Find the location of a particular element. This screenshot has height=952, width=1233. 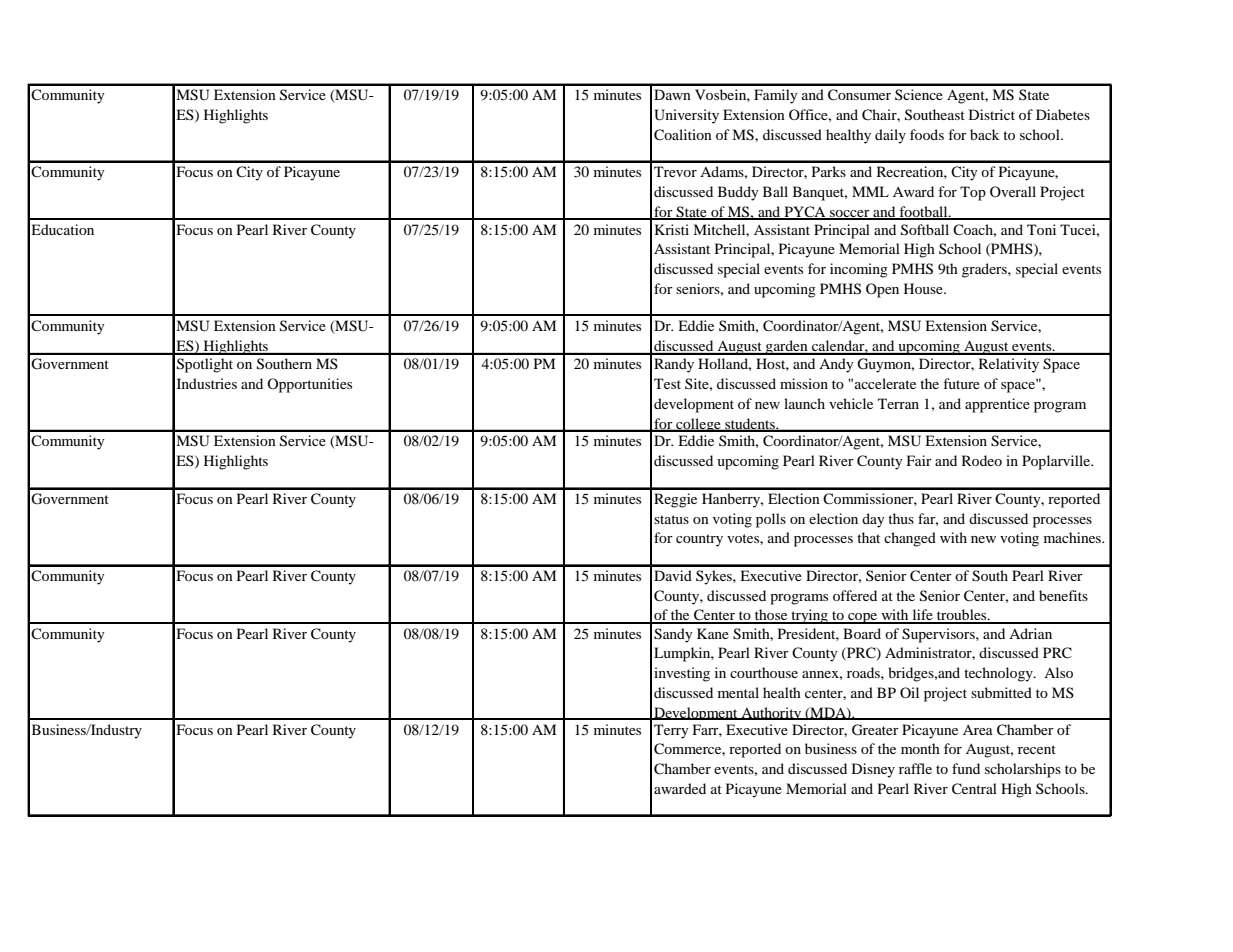

Authority is located at coordinates (771, 713).
